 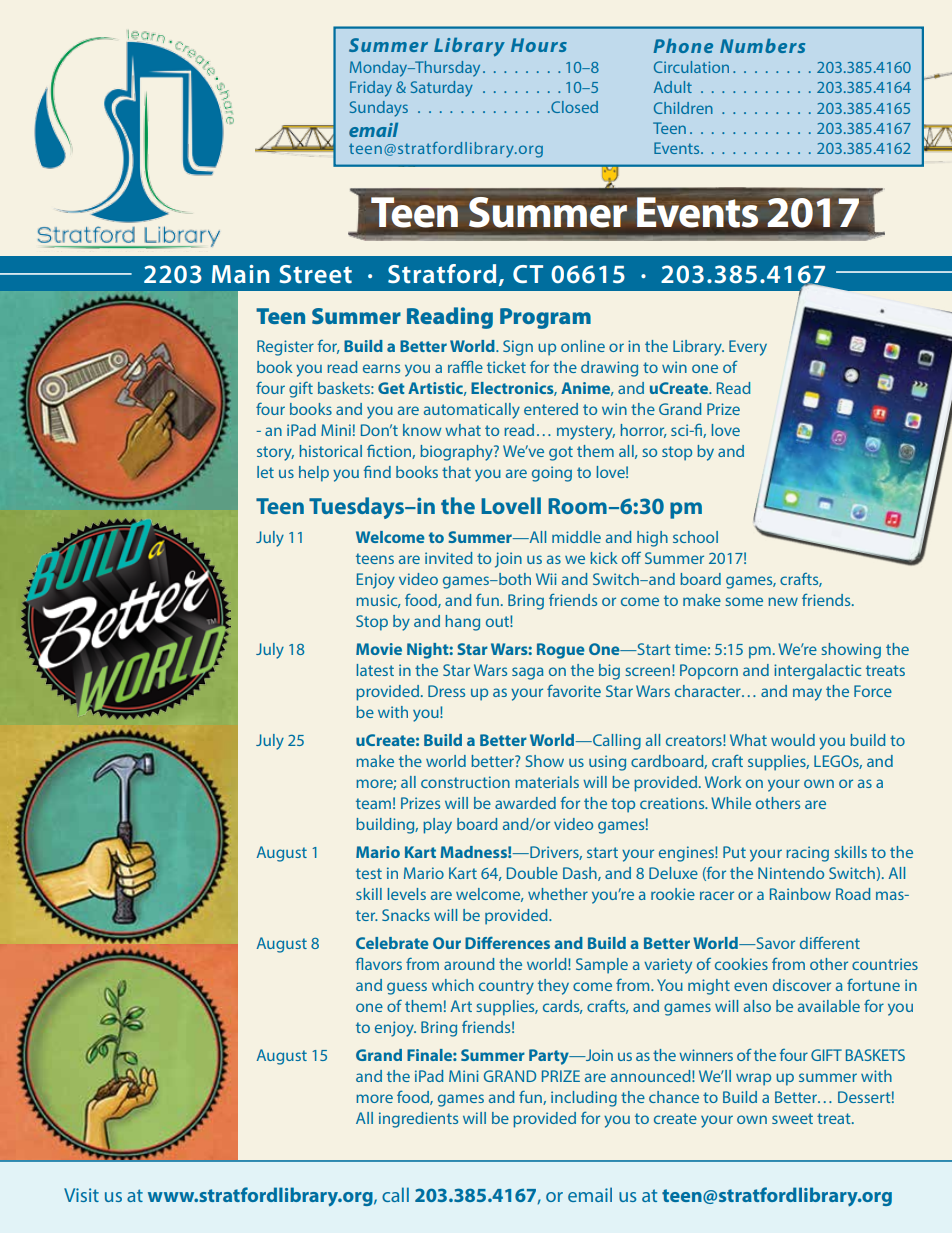 I want to click on Numbers, so click(x=762, y=45).
